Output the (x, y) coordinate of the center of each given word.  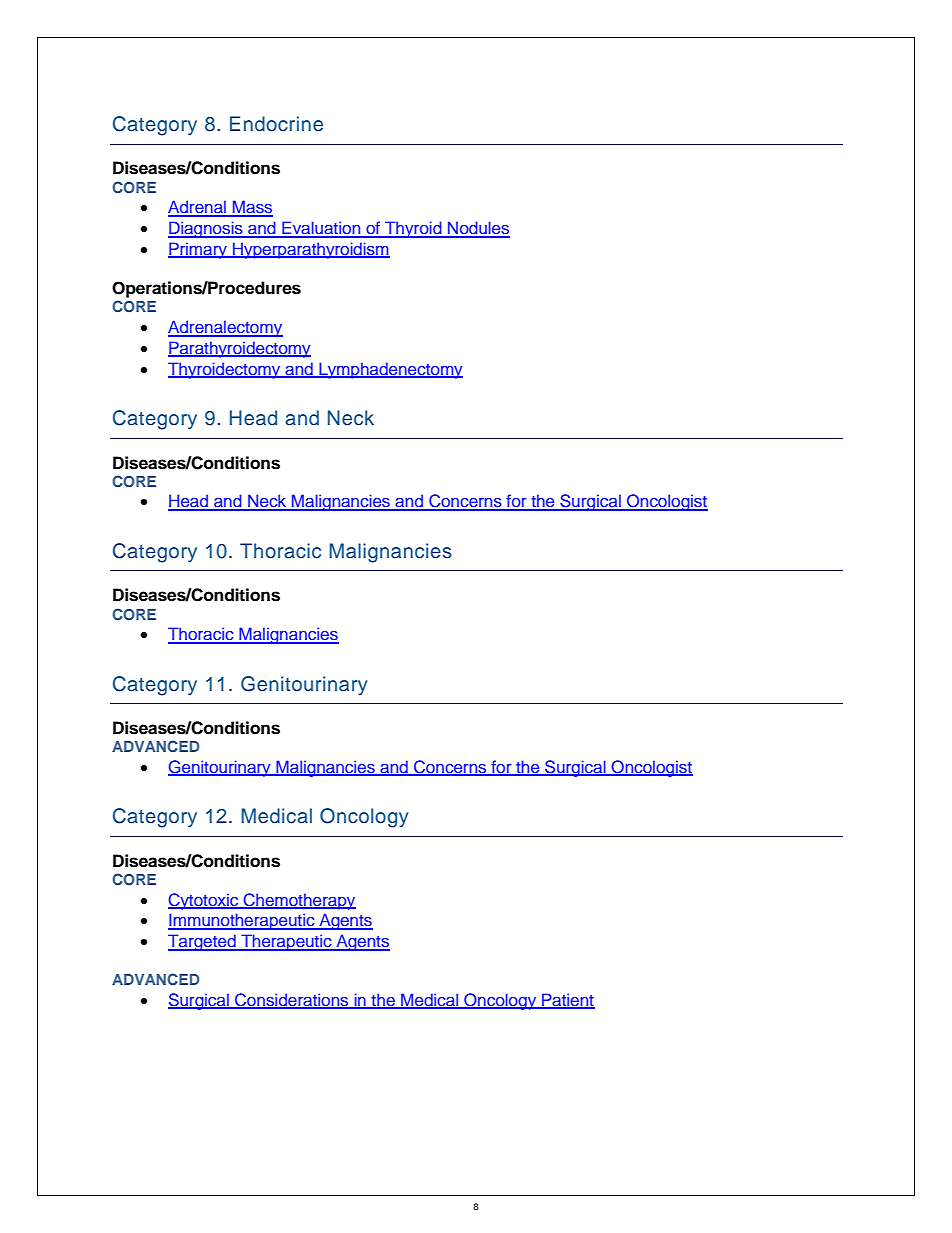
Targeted (203, 942)
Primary (198, 250)
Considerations (292, 1001)
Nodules (478, 229)
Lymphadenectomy (390, 370)
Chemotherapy (299, 901)
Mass (252, 208)
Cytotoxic (204, 901)
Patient (567, 1001)
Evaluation (321, 229)
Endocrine (276, 124)
